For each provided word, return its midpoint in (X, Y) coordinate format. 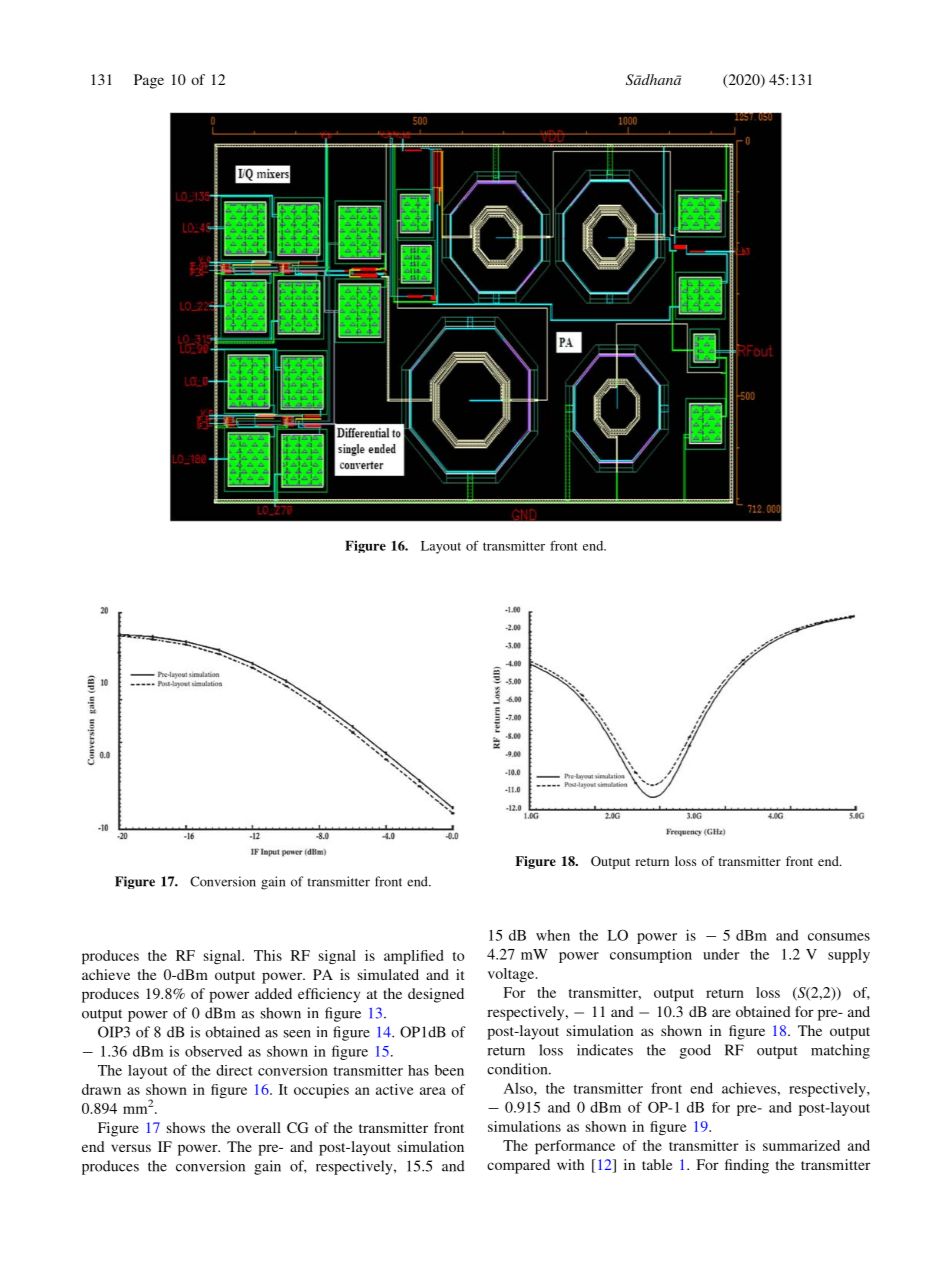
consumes (839, 937)
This (268, 955)
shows (186, 1127)
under (721, 954)
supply (849, 955)
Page (149, 81)
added (273, 993)
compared (518, 1166)
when (553, 935)
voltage (512, 975)
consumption (651, 956)
